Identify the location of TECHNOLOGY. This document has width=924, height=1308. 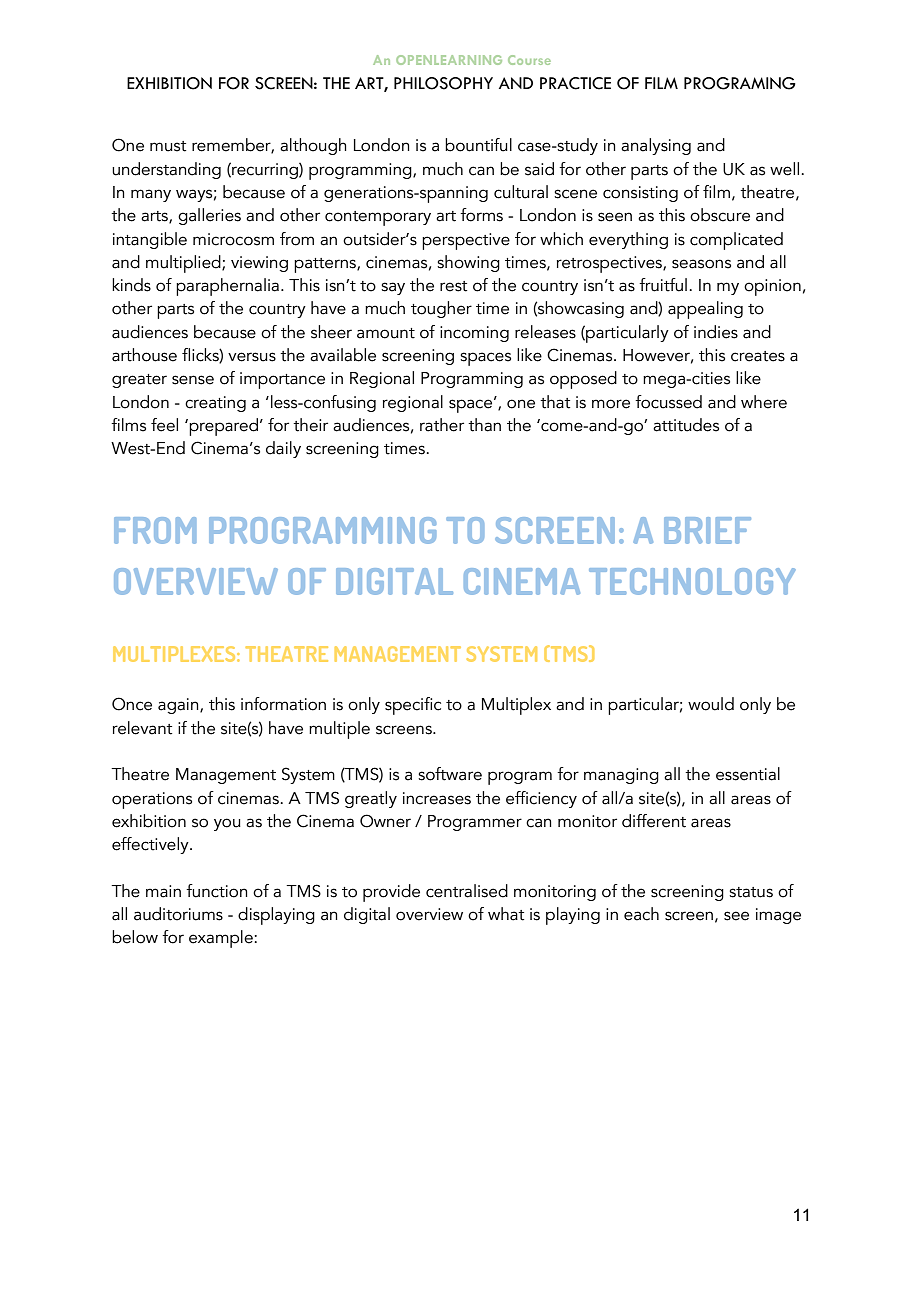
(692, 581).
